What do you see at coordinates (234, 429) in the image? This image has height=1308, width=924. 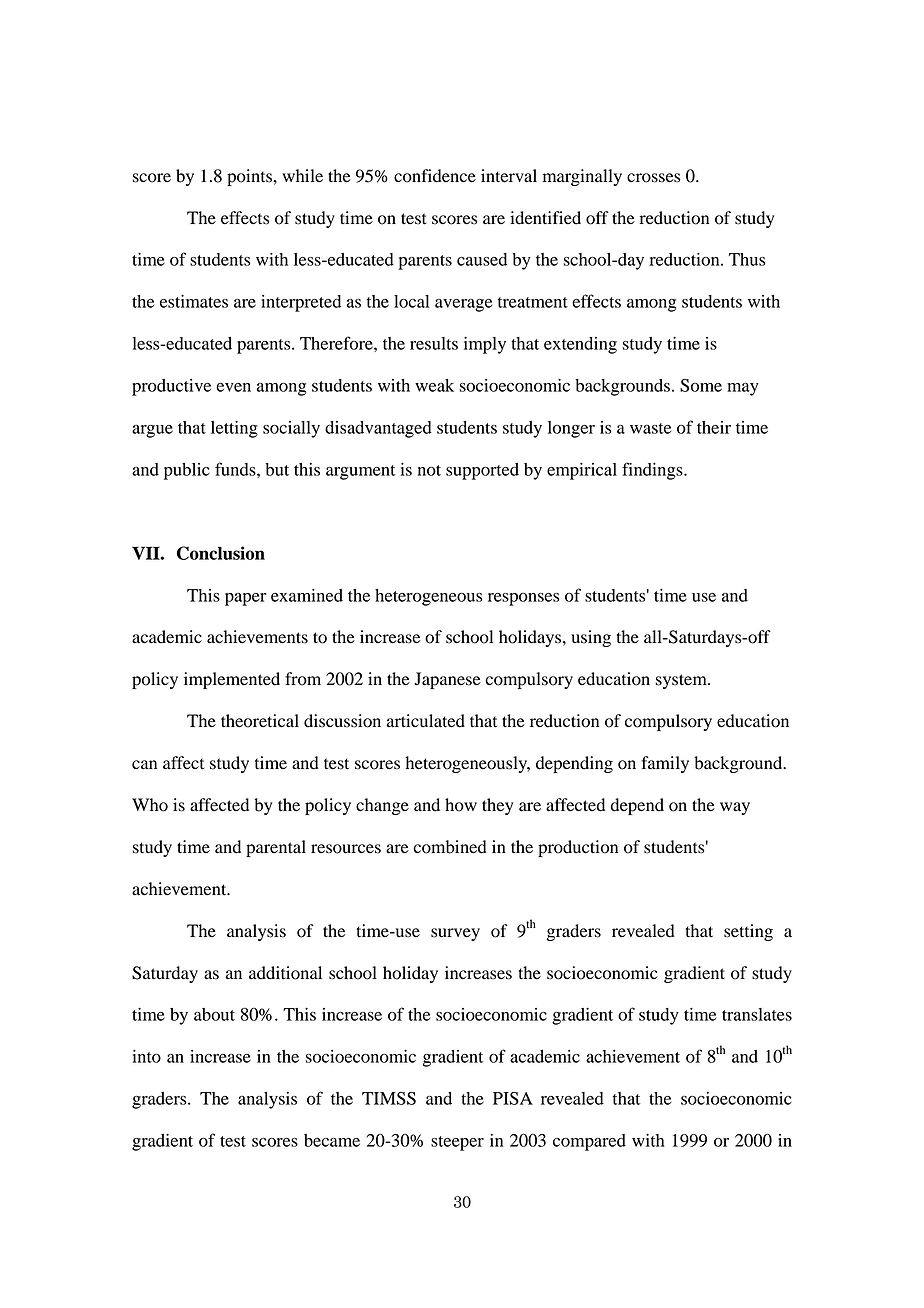 I see `letting` at bounding box center [234, 429].
